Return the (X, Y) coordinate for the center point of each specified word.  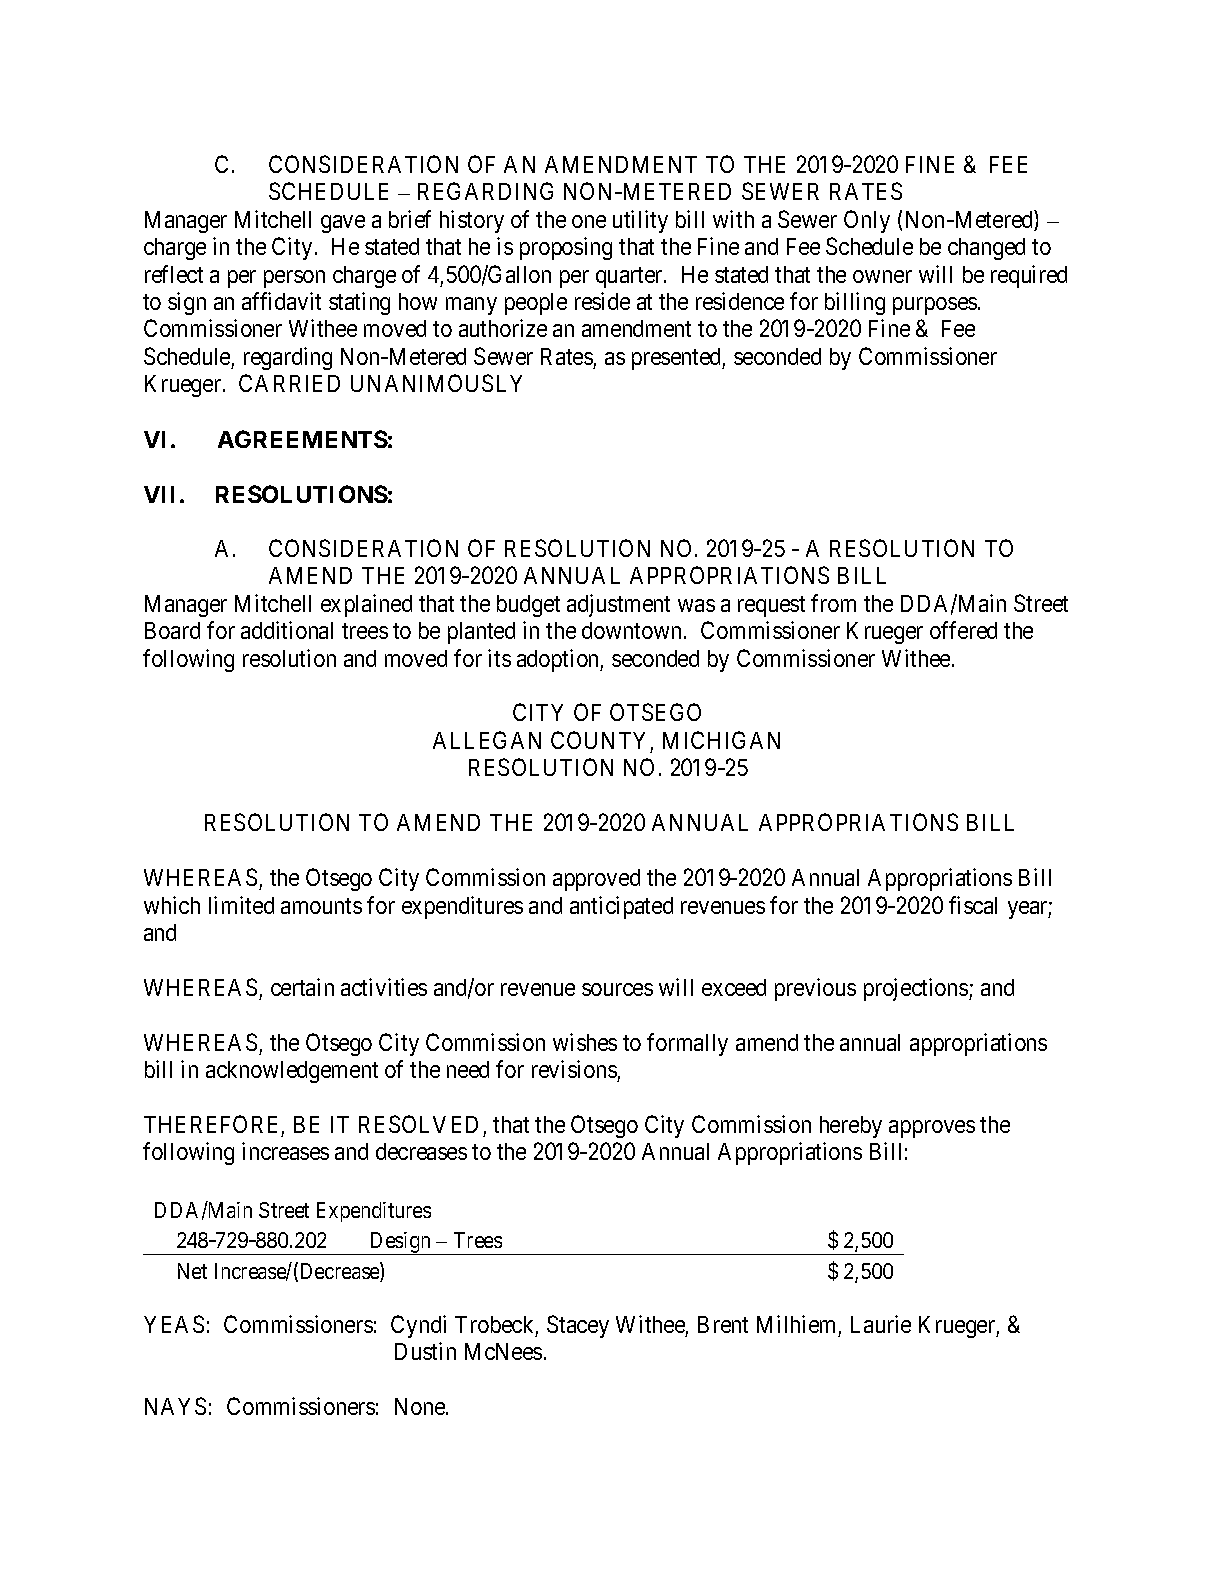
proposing (566, 248)
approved (596, 880)
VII (162, 494)
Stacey (578, 1326)
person (294, 279)
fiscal (973, 905)
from (833, 603)
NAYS (175, 1406)
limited (241, 905)
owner (882, 276)
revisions (574, 1069)
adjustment (618, 605)
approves (932, 1129)
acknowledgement (292, 1072)
